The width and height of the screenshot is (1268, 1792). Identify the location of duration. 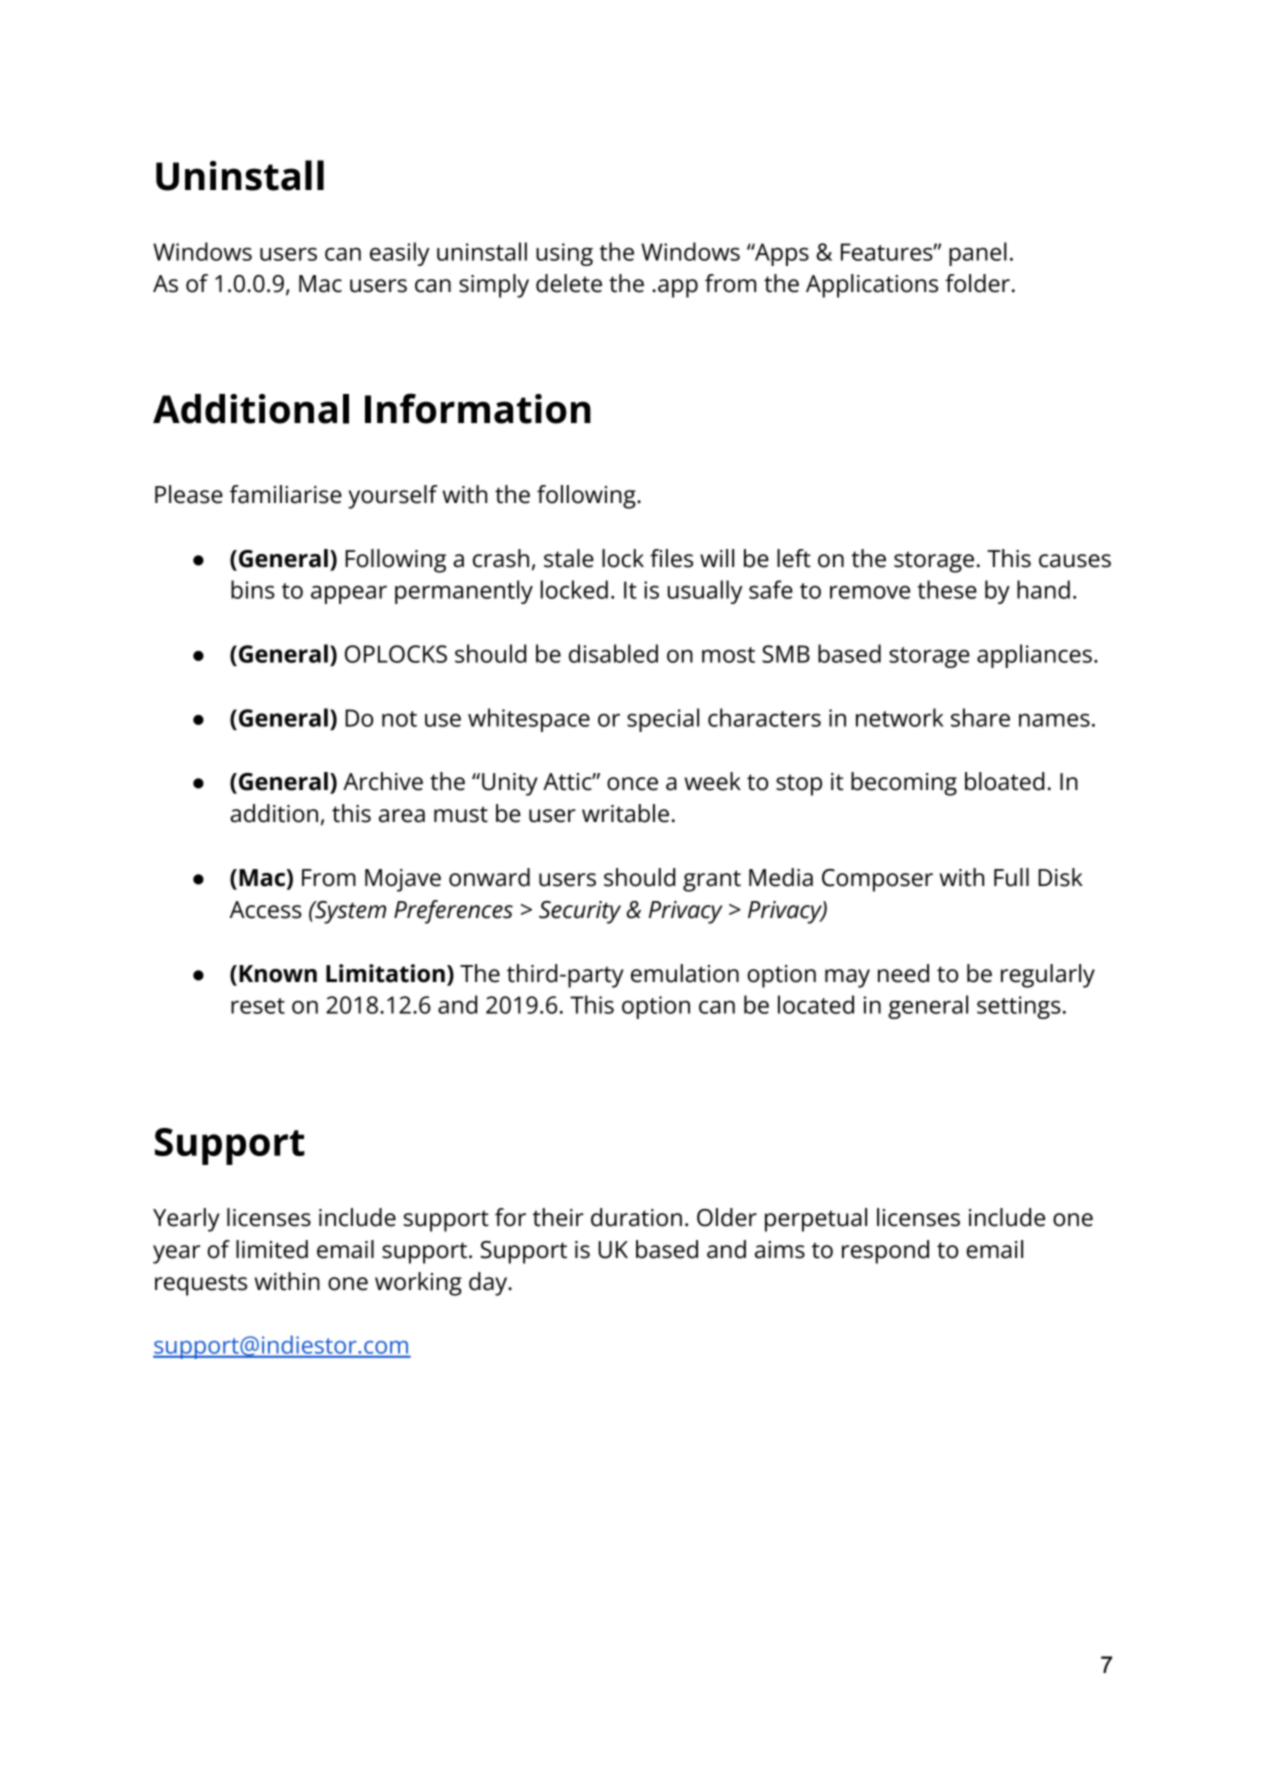
(636, 1217).
